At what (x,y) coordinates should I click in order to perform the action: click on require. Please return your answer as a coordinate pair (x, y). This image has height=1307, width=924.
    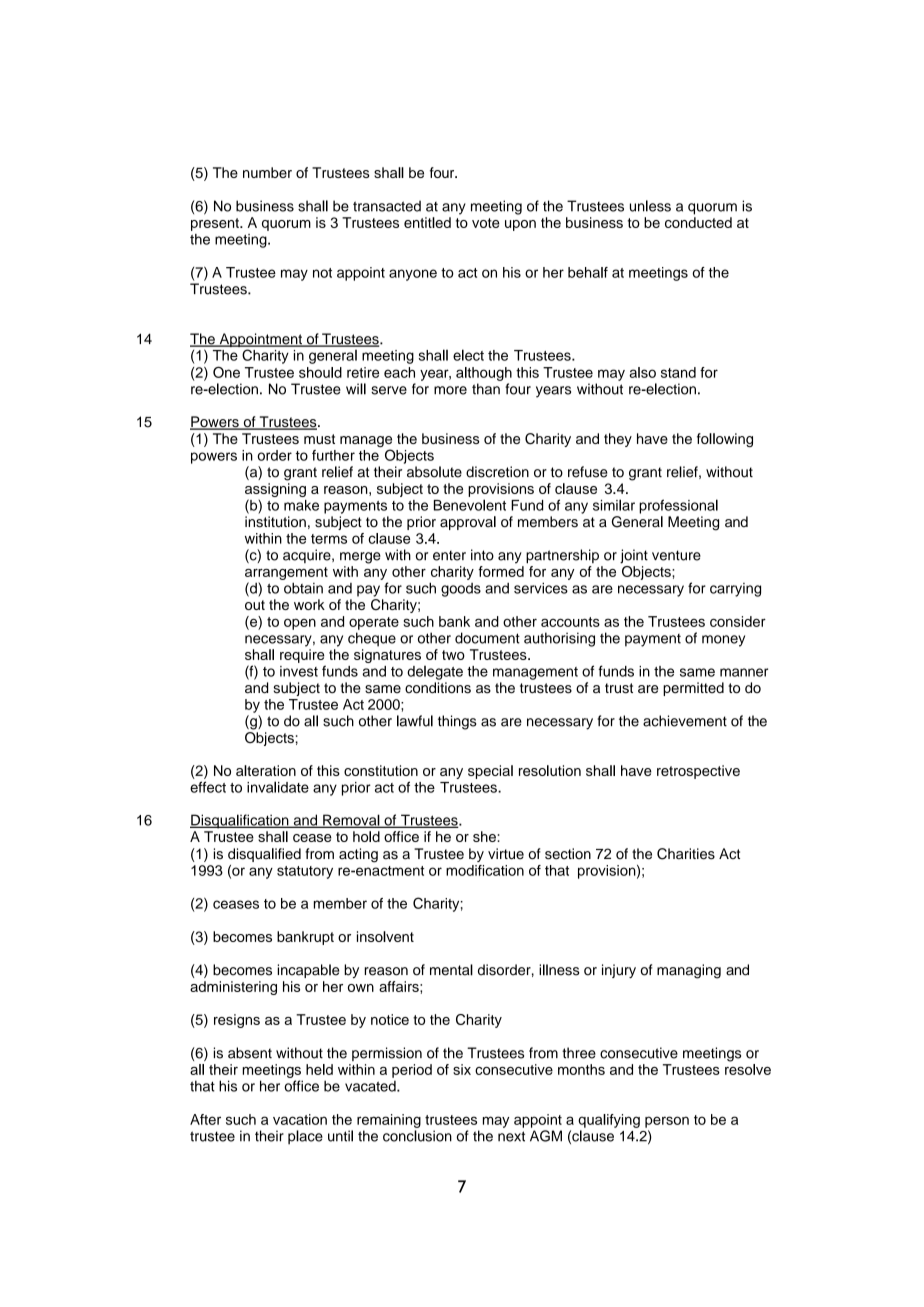
    Looking at the image, I should click on (302, 656).
